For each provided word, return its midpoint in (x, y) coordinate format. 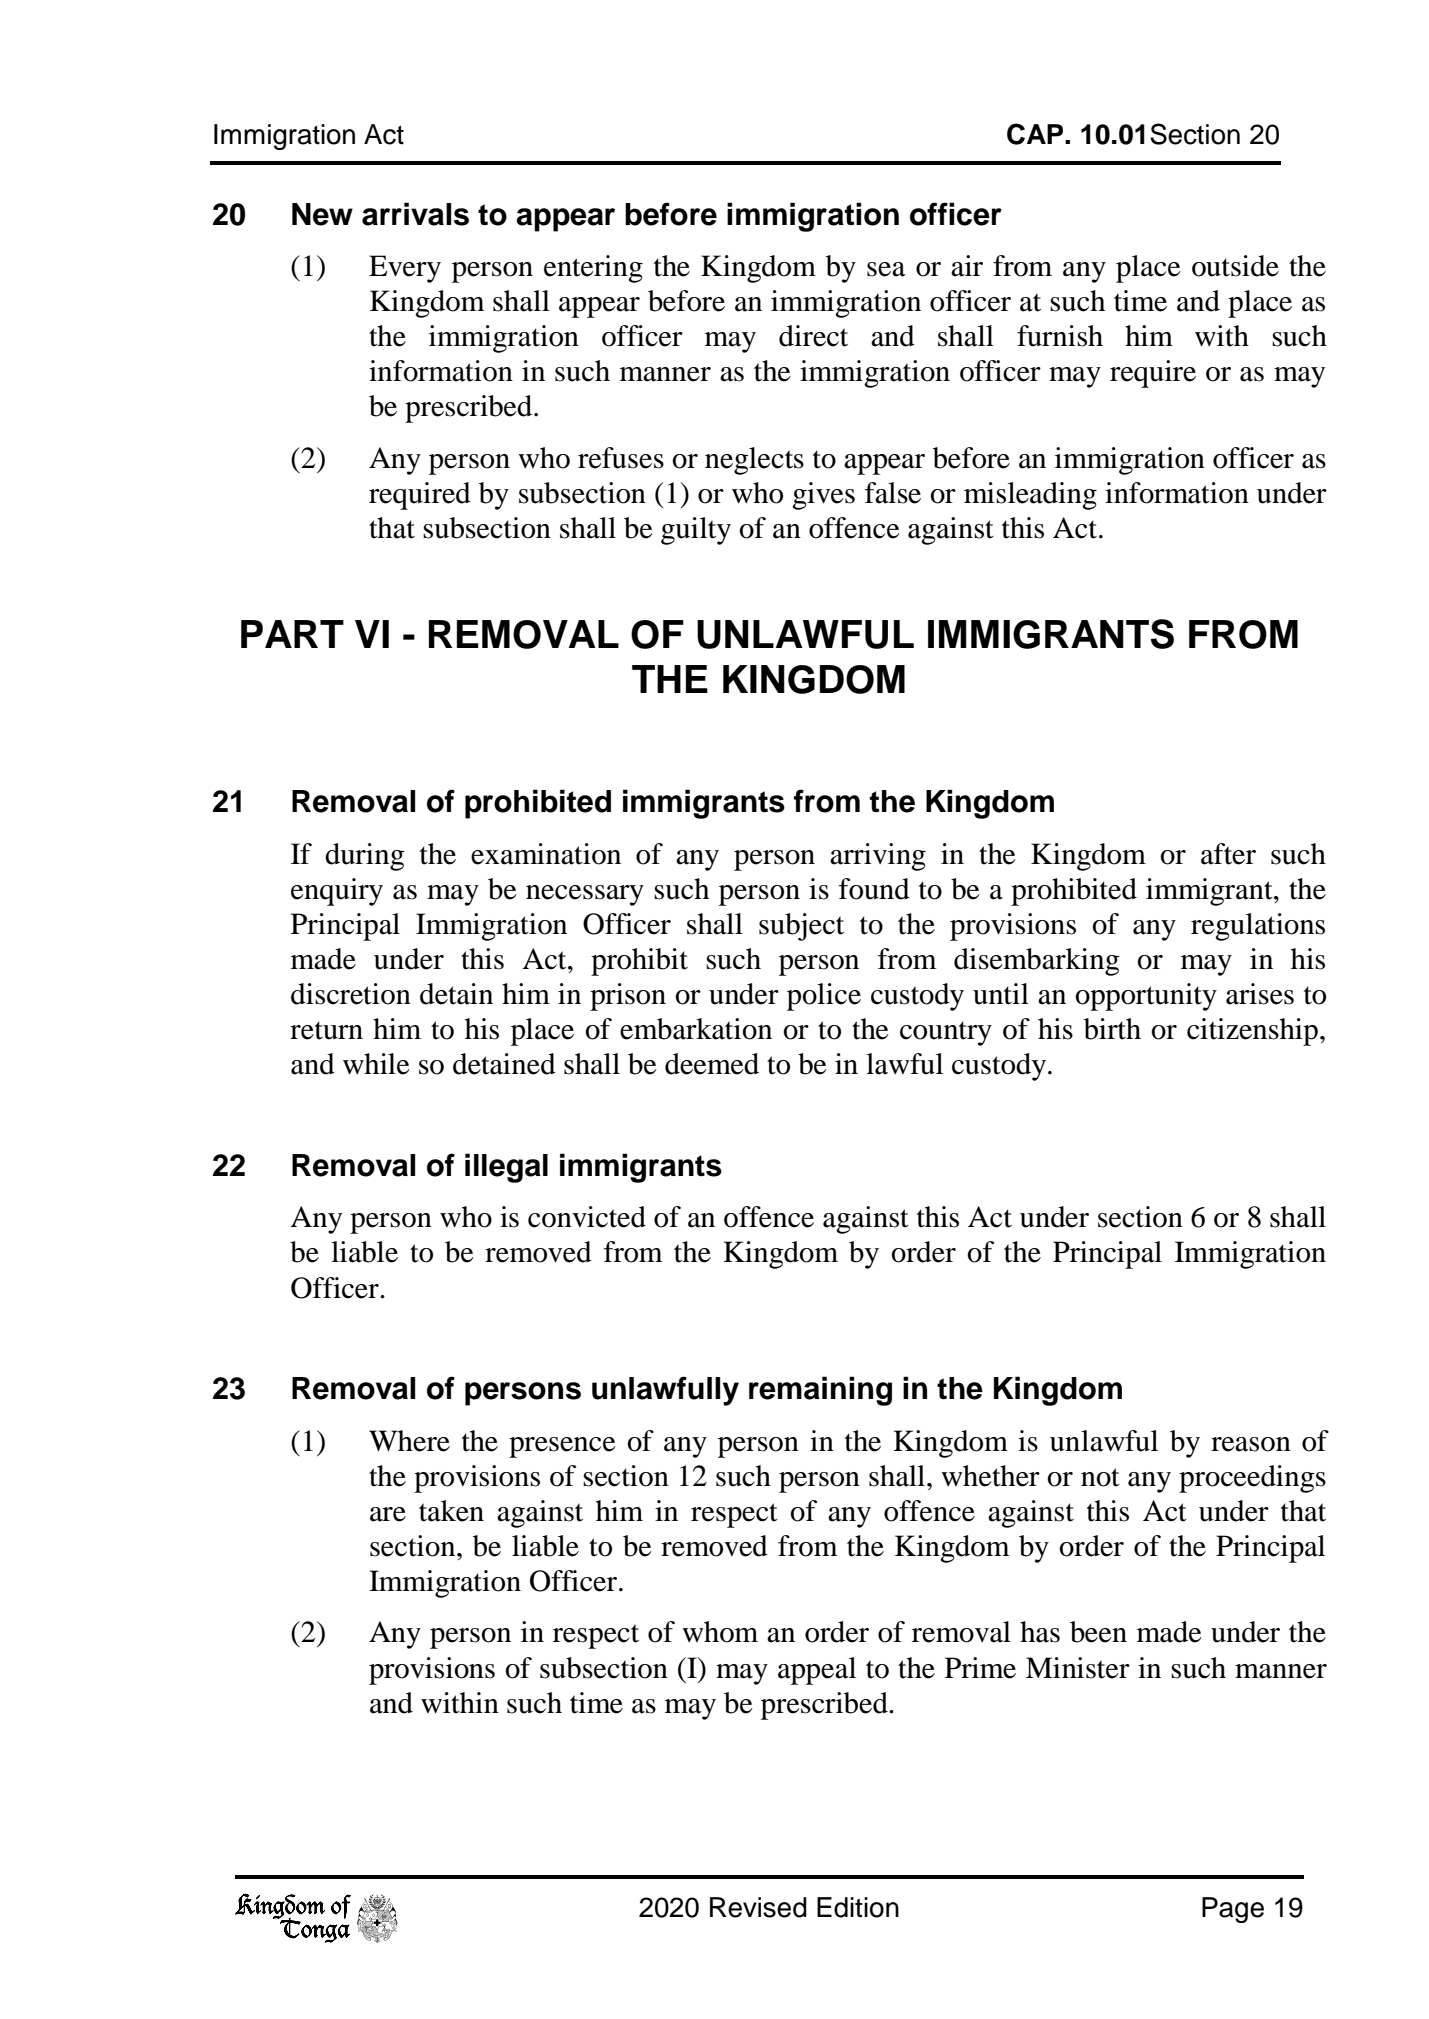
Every (405, 269)
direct (813, 336)
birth (1112, 1029)
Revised (758, 1907)
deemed (712, 1064)
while (376, 1064)
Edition (858, 1907)
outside (1235, 266)
